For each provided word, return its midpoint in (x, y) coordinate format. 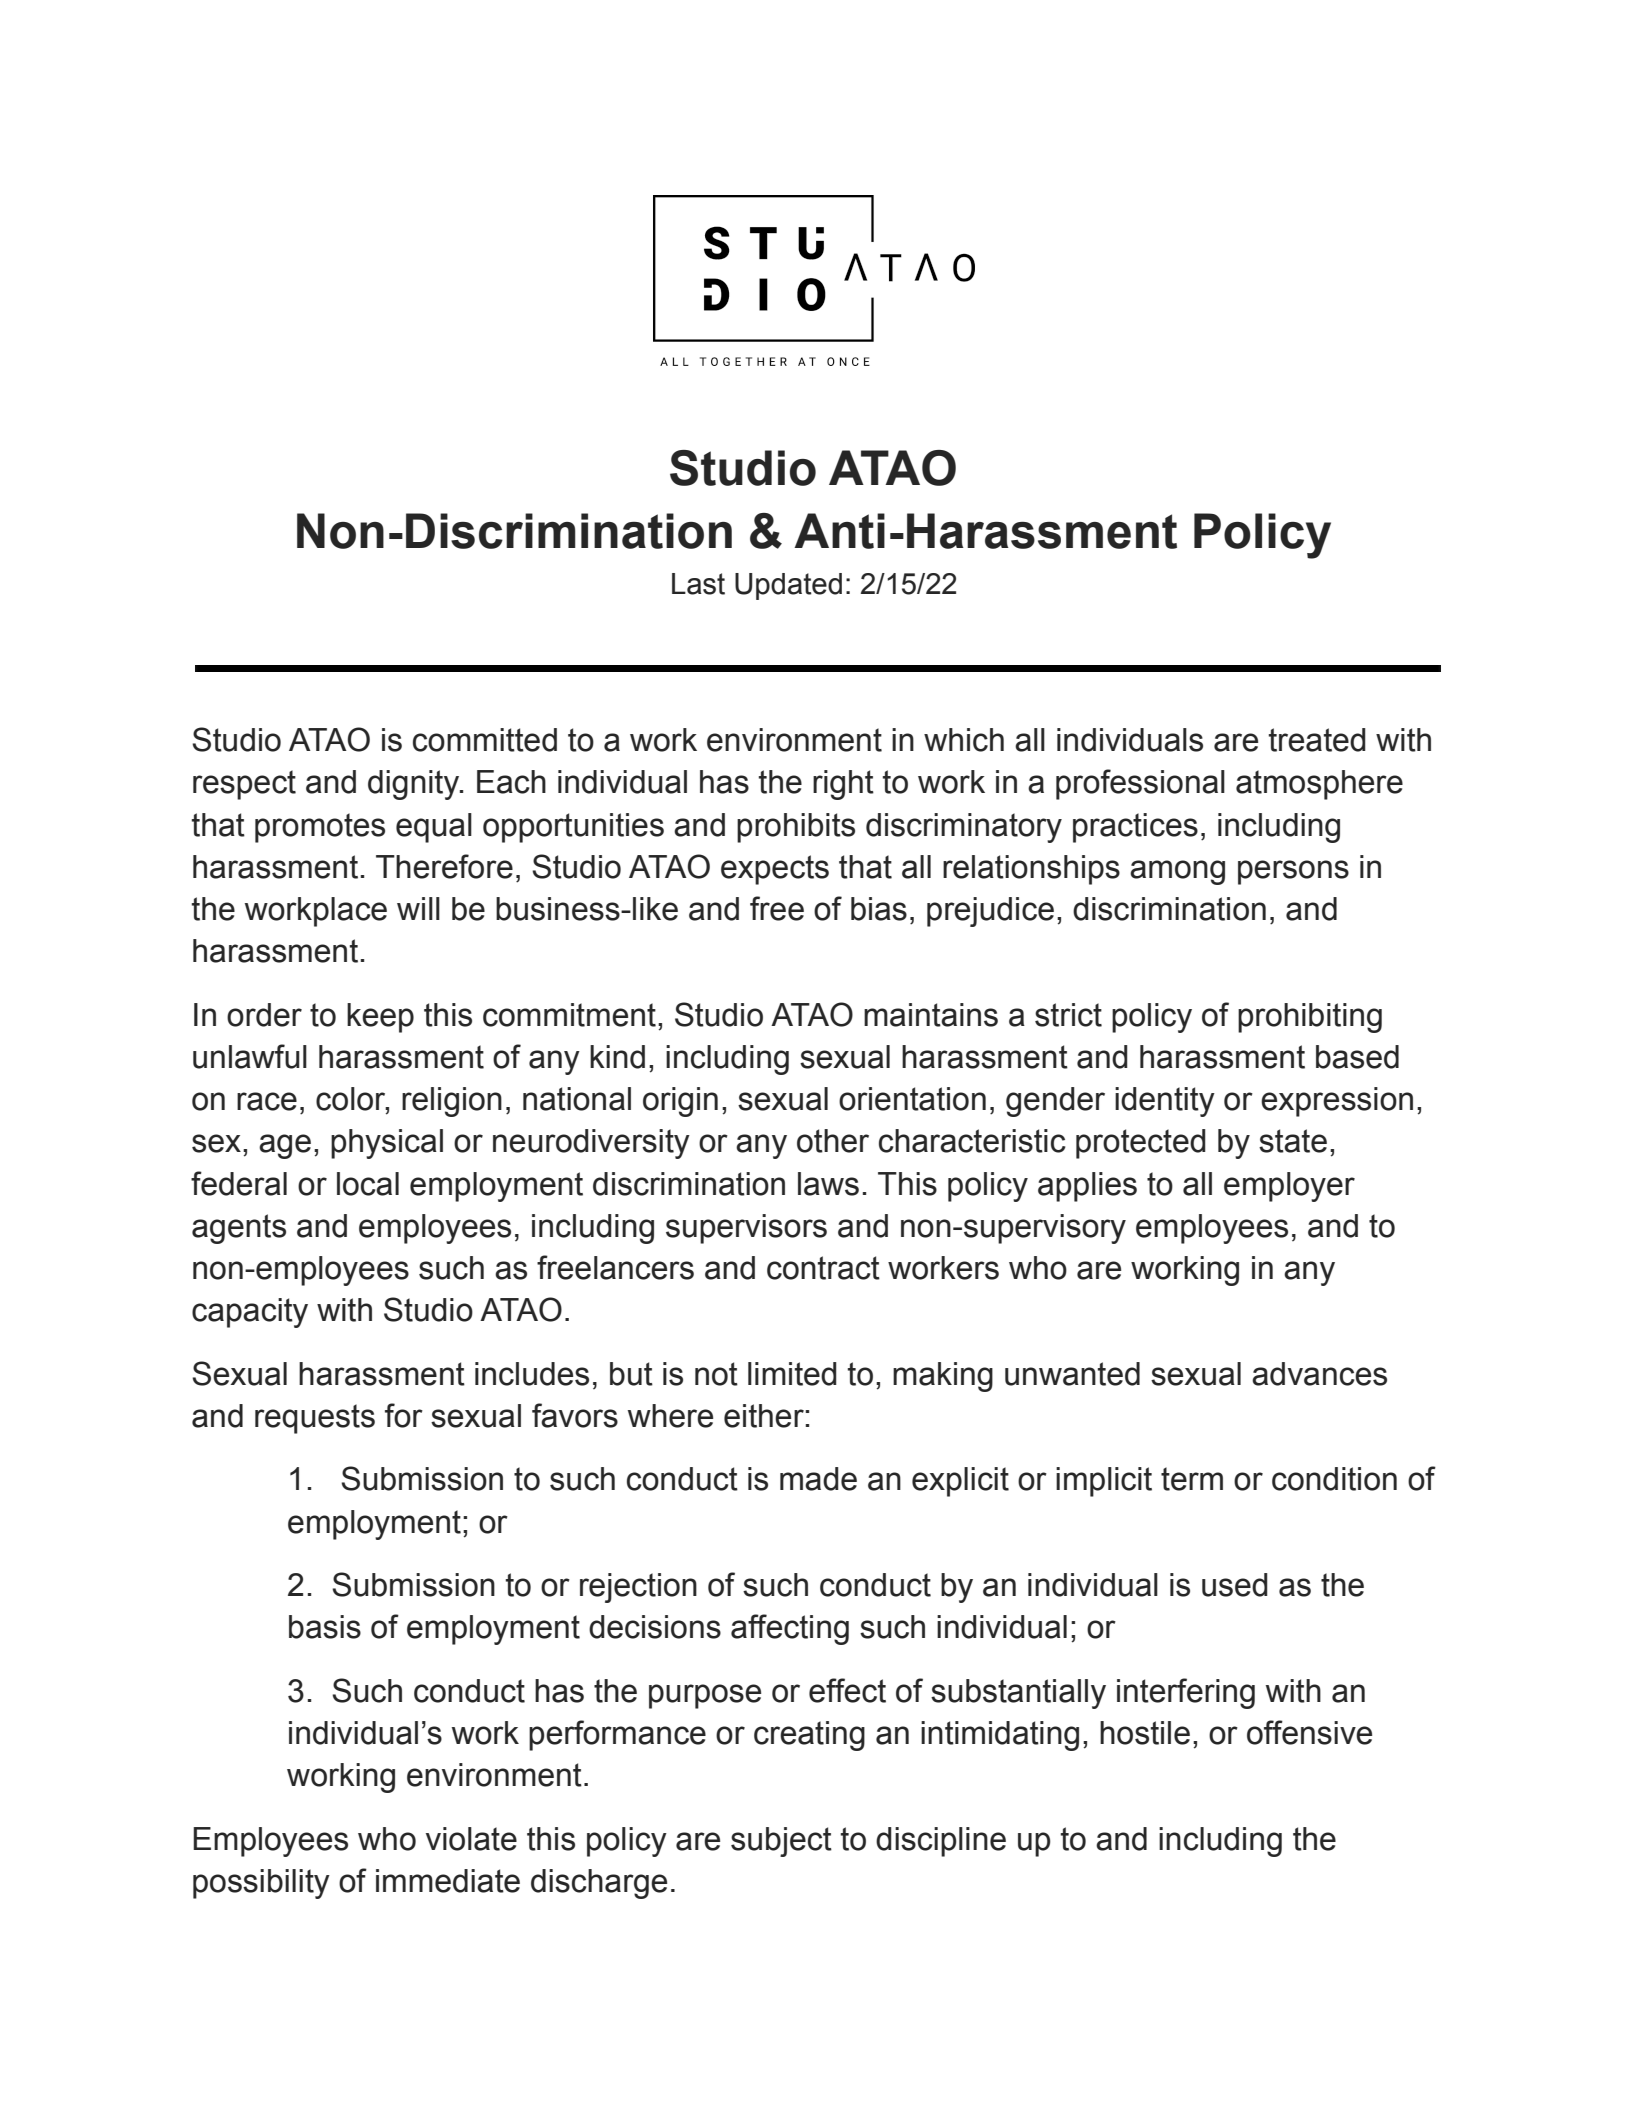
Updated (788, 586)
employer (1289, 1187)
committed (485, 740)
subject (781, 1842)
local (368, 1184)
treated (1317, 740)
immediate (448, 1881)
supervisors (746, 1229)
